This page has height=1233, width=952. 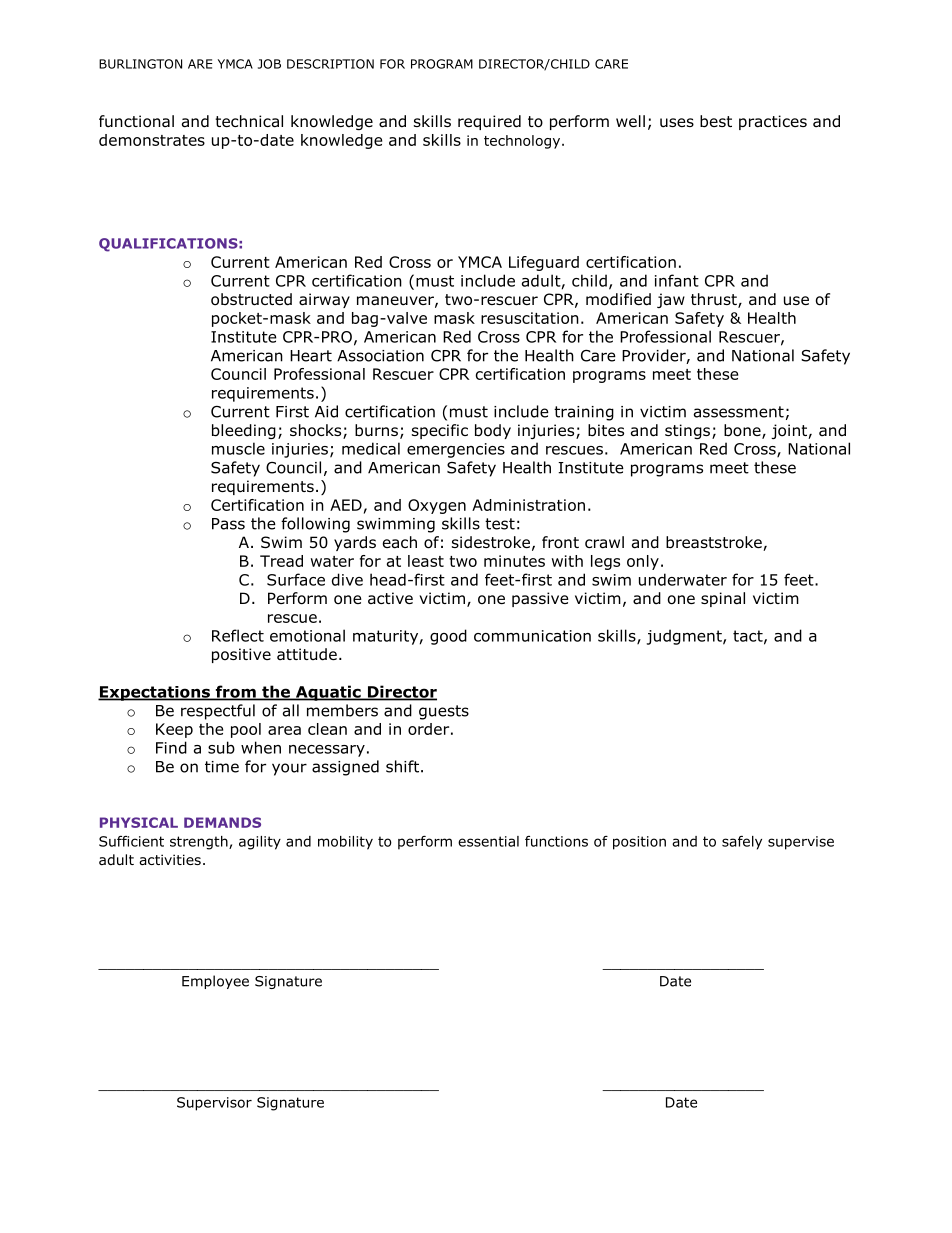 What do you see at coordinates (489, 122) in the page?
I see `required` at bounding box center [489, 122].
